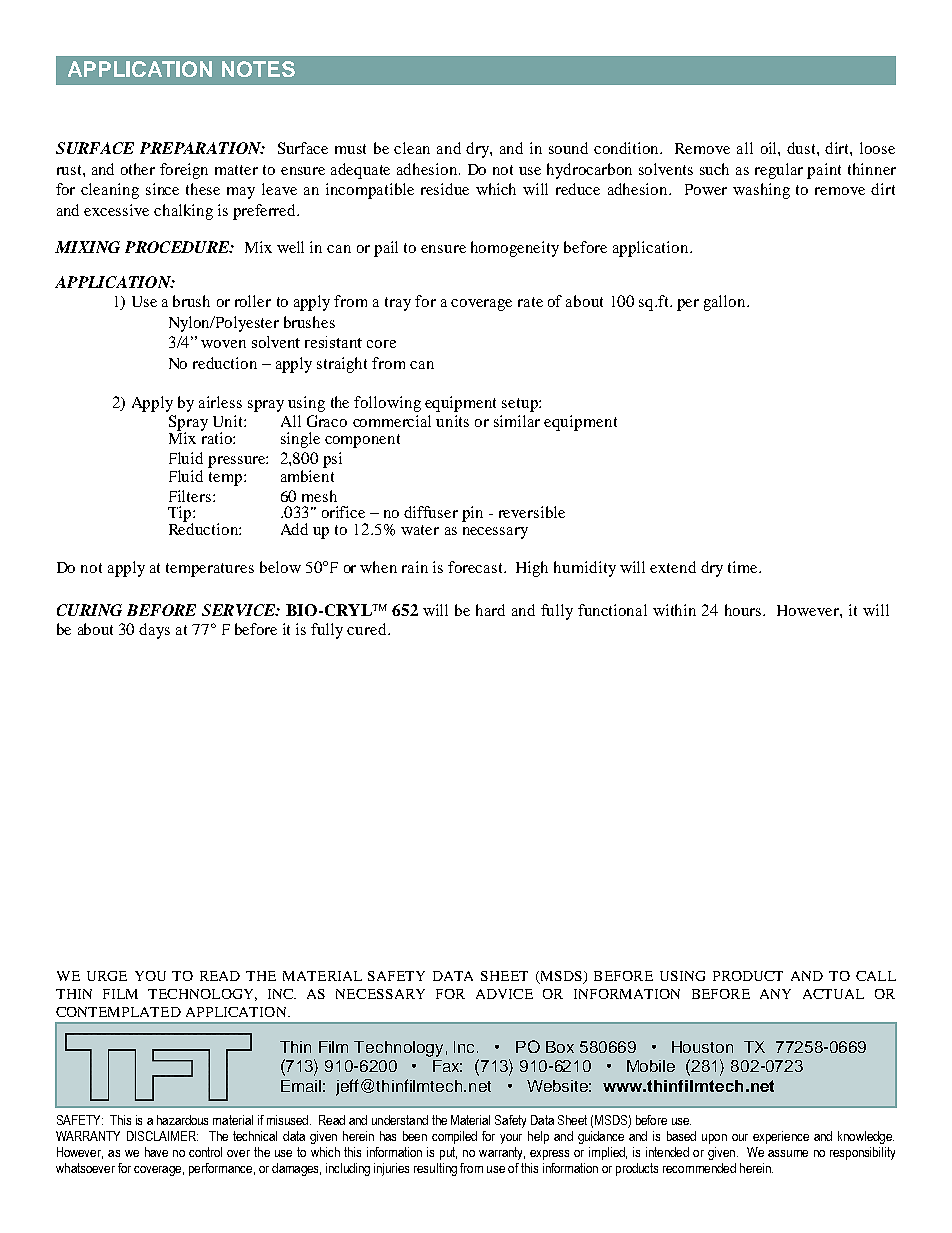 This screenshot has height=1233, width=952. I want to click on setup, so click(521, 405).
